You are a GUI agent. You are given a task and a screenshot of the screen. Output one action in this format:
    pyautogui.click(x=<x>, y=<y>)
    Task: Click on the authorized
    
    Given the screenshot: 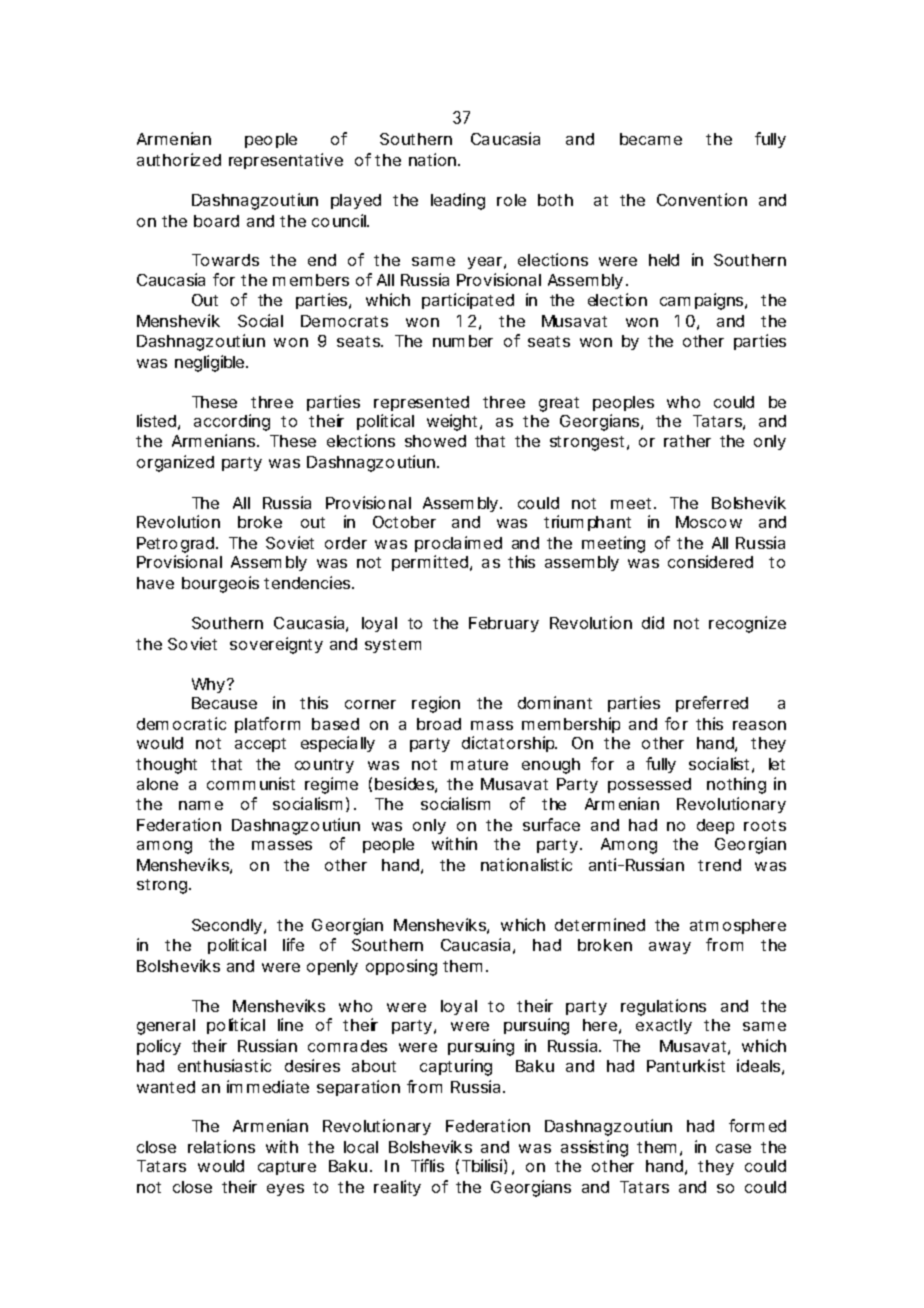 What is the action you would take?
    pyautogui.click(x=179, y=159)
